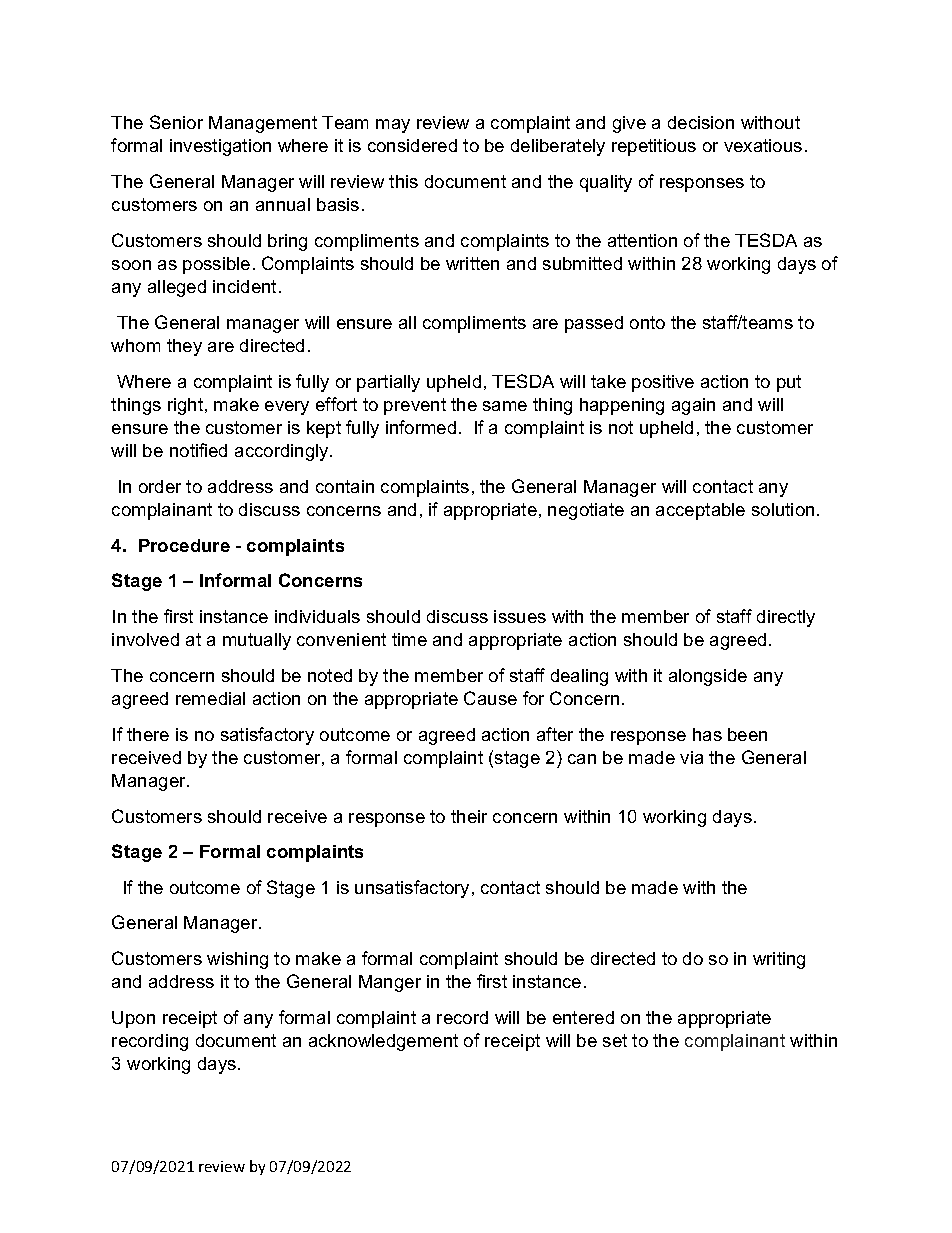  Describe the element at coordinates (220, 147) in the screenshot. I see `investigation` at that location.
